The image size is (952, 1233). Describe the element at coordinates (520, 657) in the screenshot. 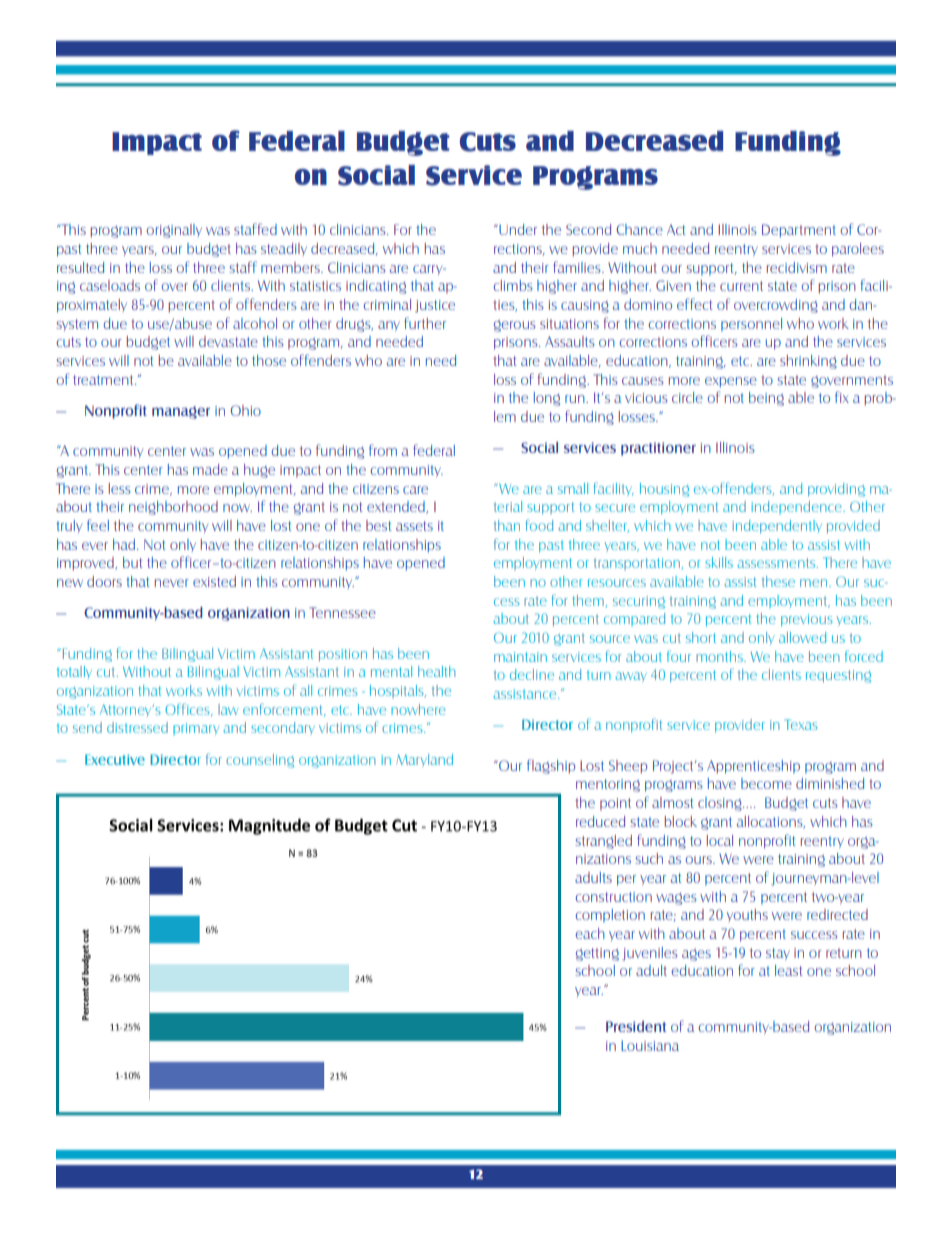

I see `maintain` at that location.
